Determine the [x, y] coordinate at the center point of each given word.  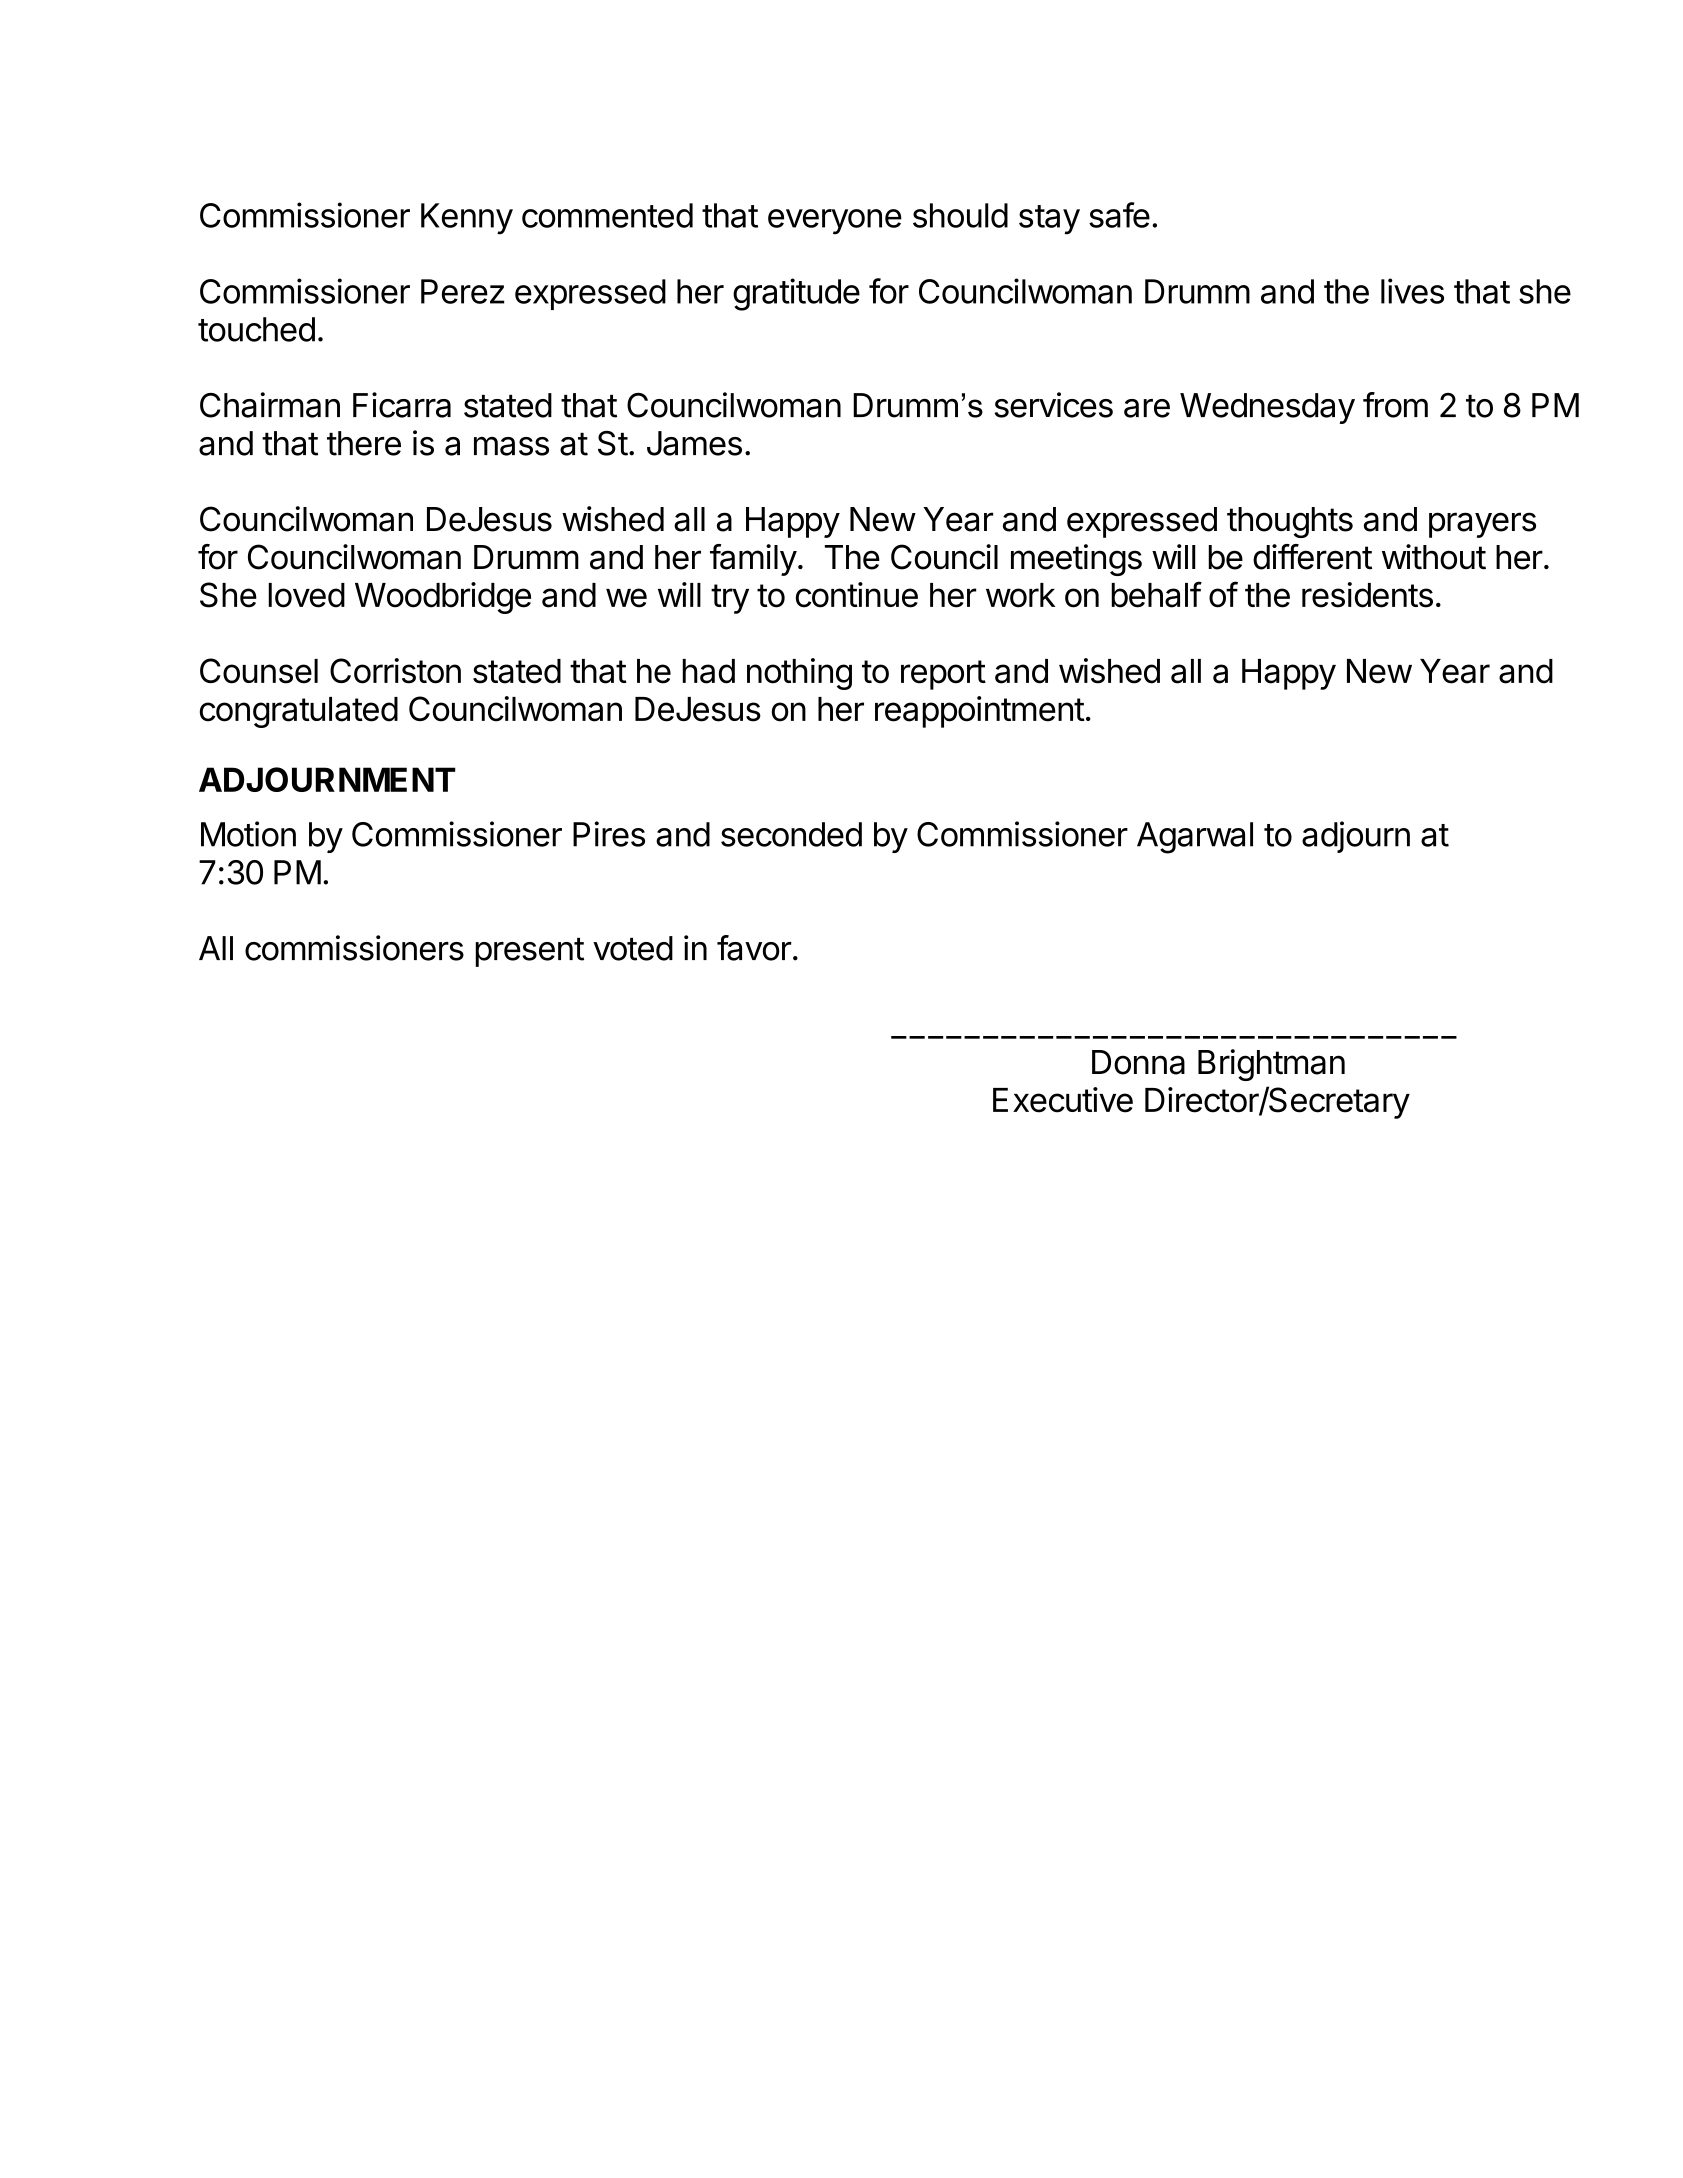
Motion [248, 834]
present [529, 952]
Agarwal [1195, 838]
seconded [791, 834]
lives [1412, 291]
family [753, 560]
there [364, 443]
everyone [835, 222]
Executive [1063, 1100]
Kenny [467, 219]
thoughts [1290, 522]
